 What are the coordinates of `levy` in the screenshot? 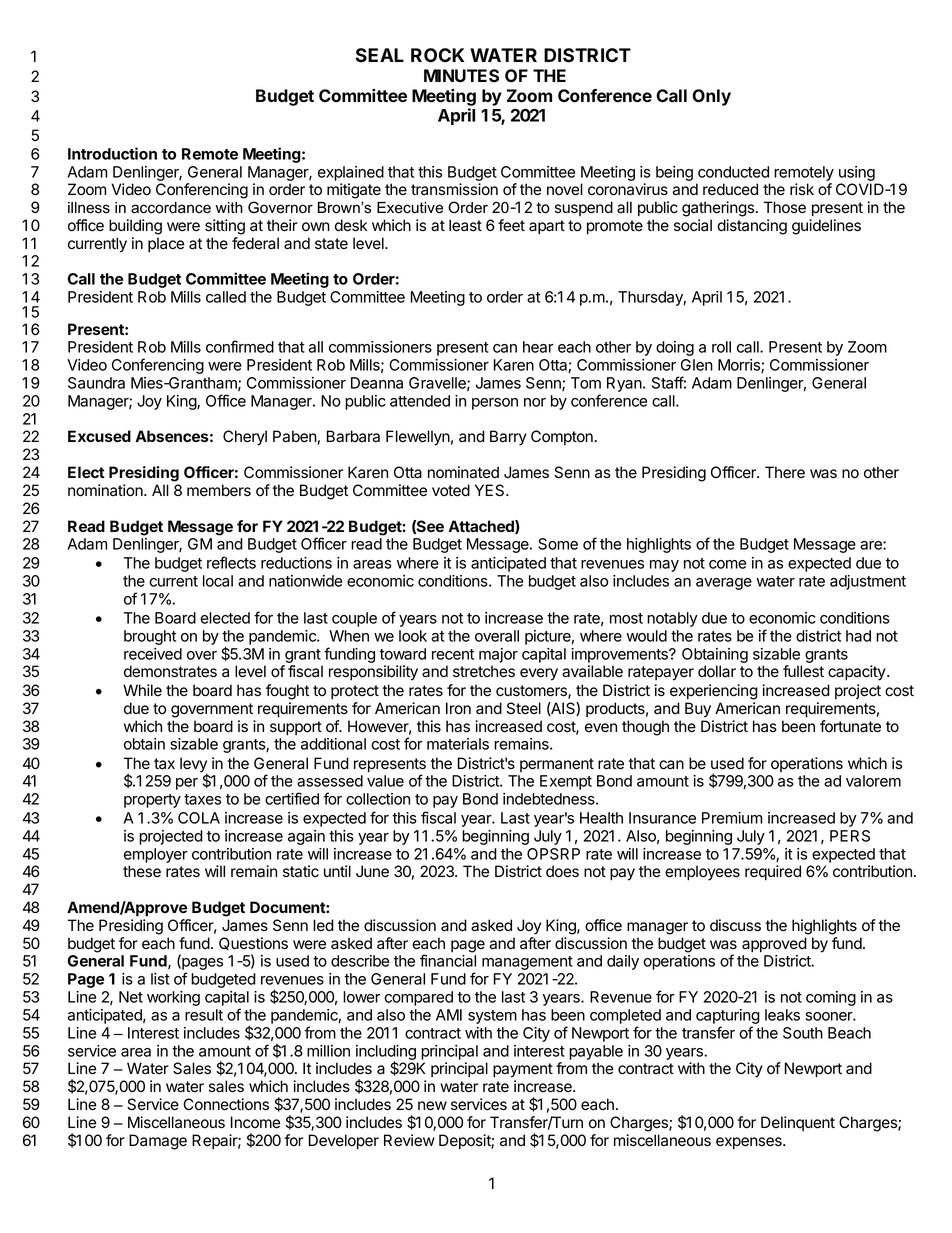 It's located at (194, 766).
